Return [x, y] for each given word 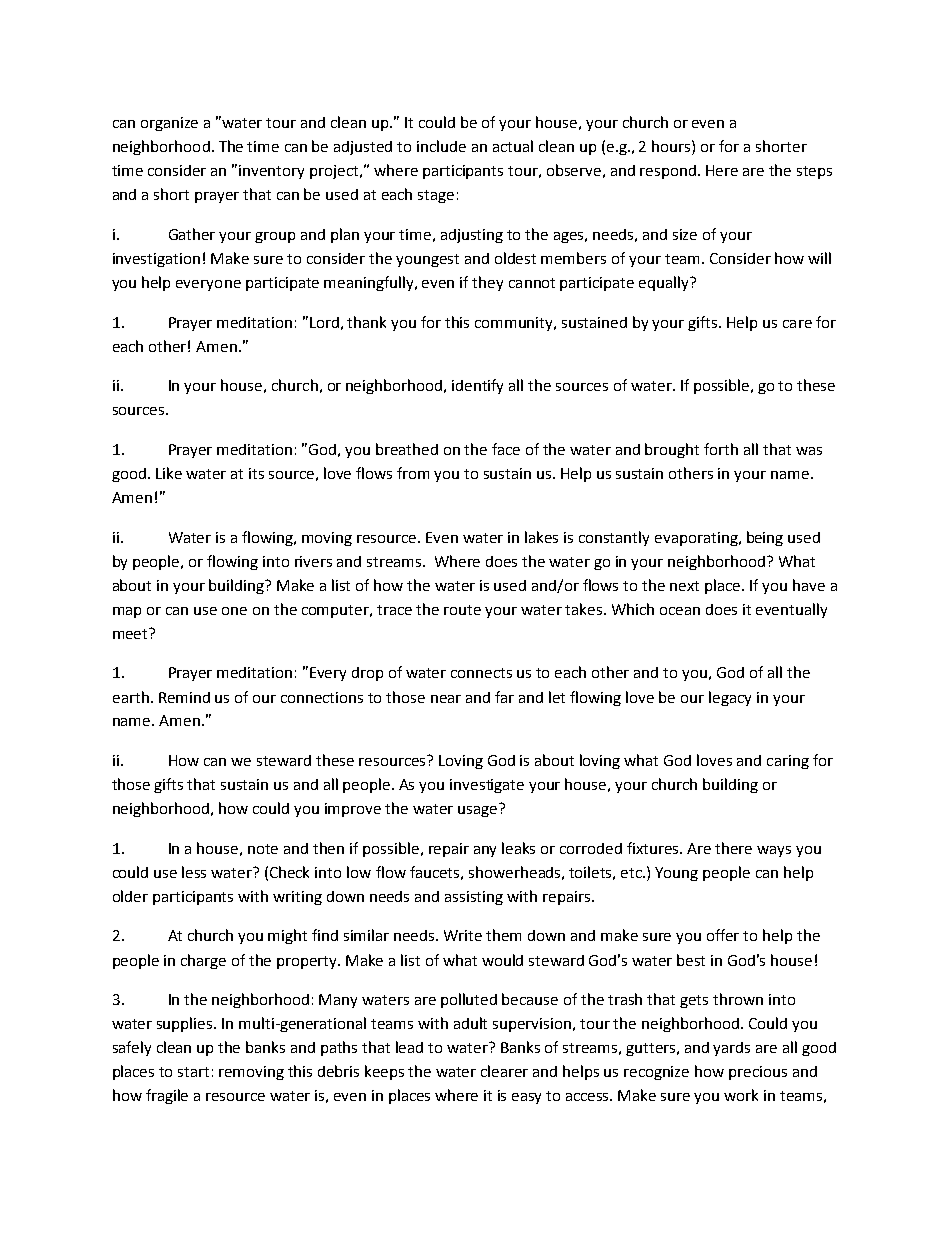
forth [721, 449]
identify [477, 386]
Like [169, 473]
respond [669, 172]
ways [774, 851]
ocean [680, 611]
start [193, 1072]
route [462, 610]
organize [169, 124]
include [441, 146]
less [194, 872]
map [127, 612]
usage [477, 811]
